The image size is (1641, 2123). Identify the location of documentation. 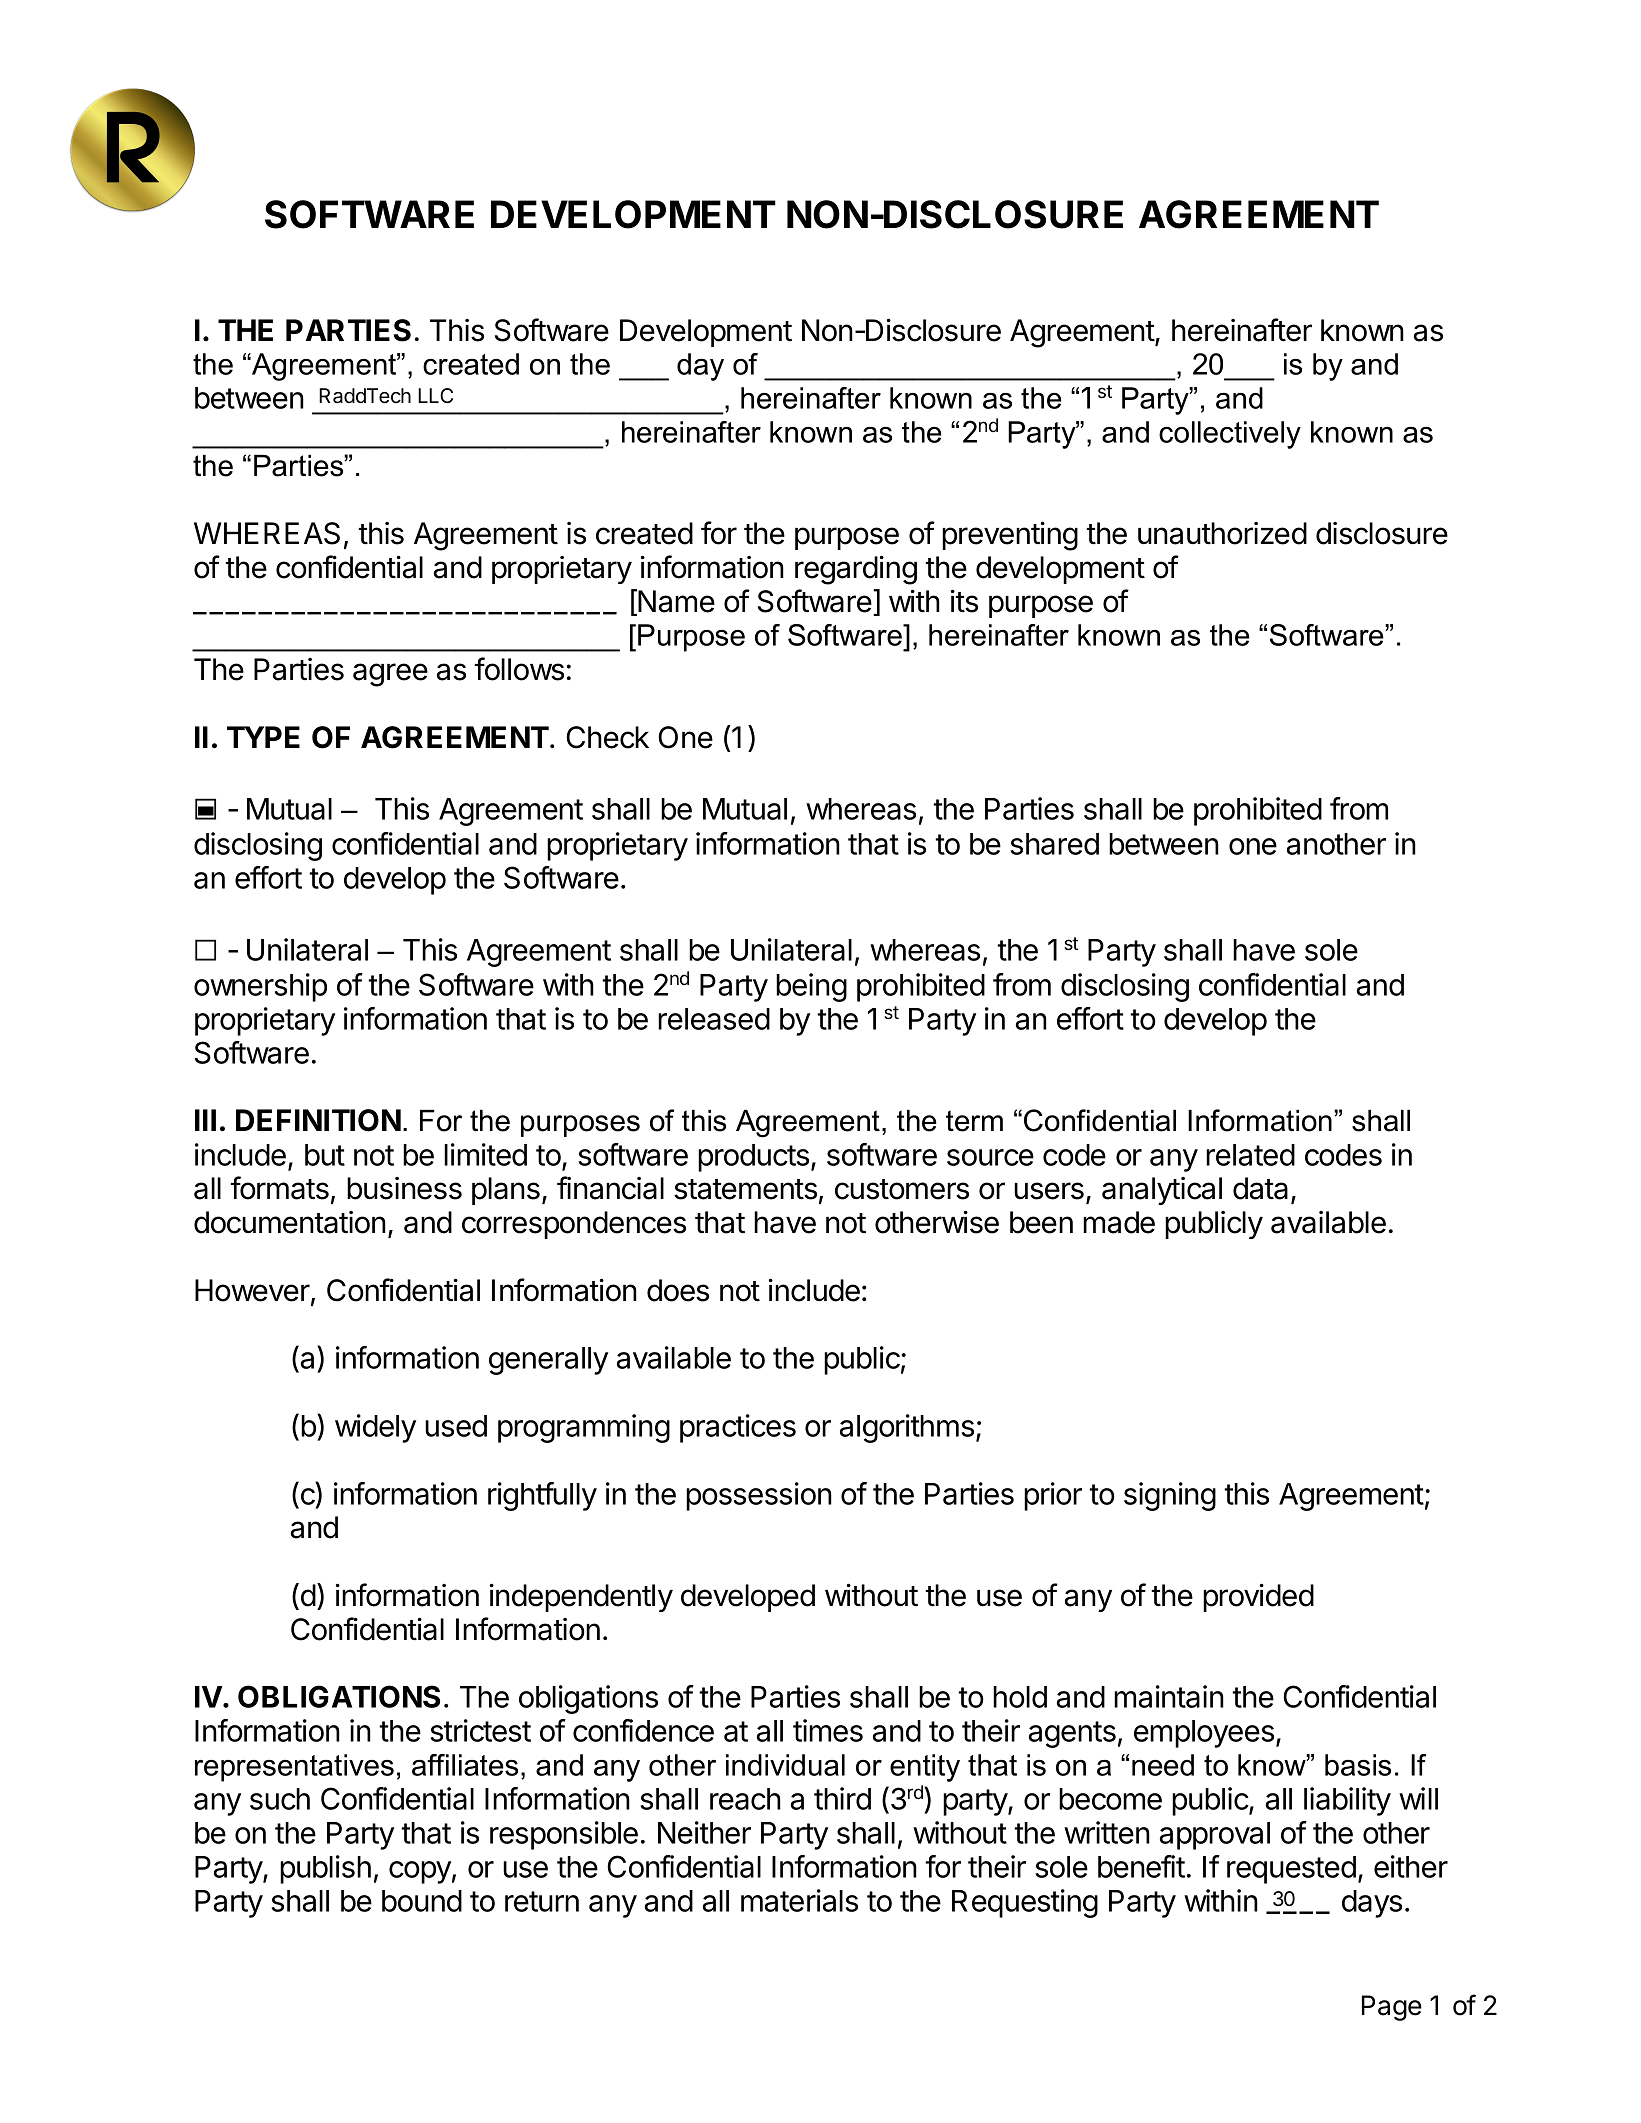
(290, 1222).
